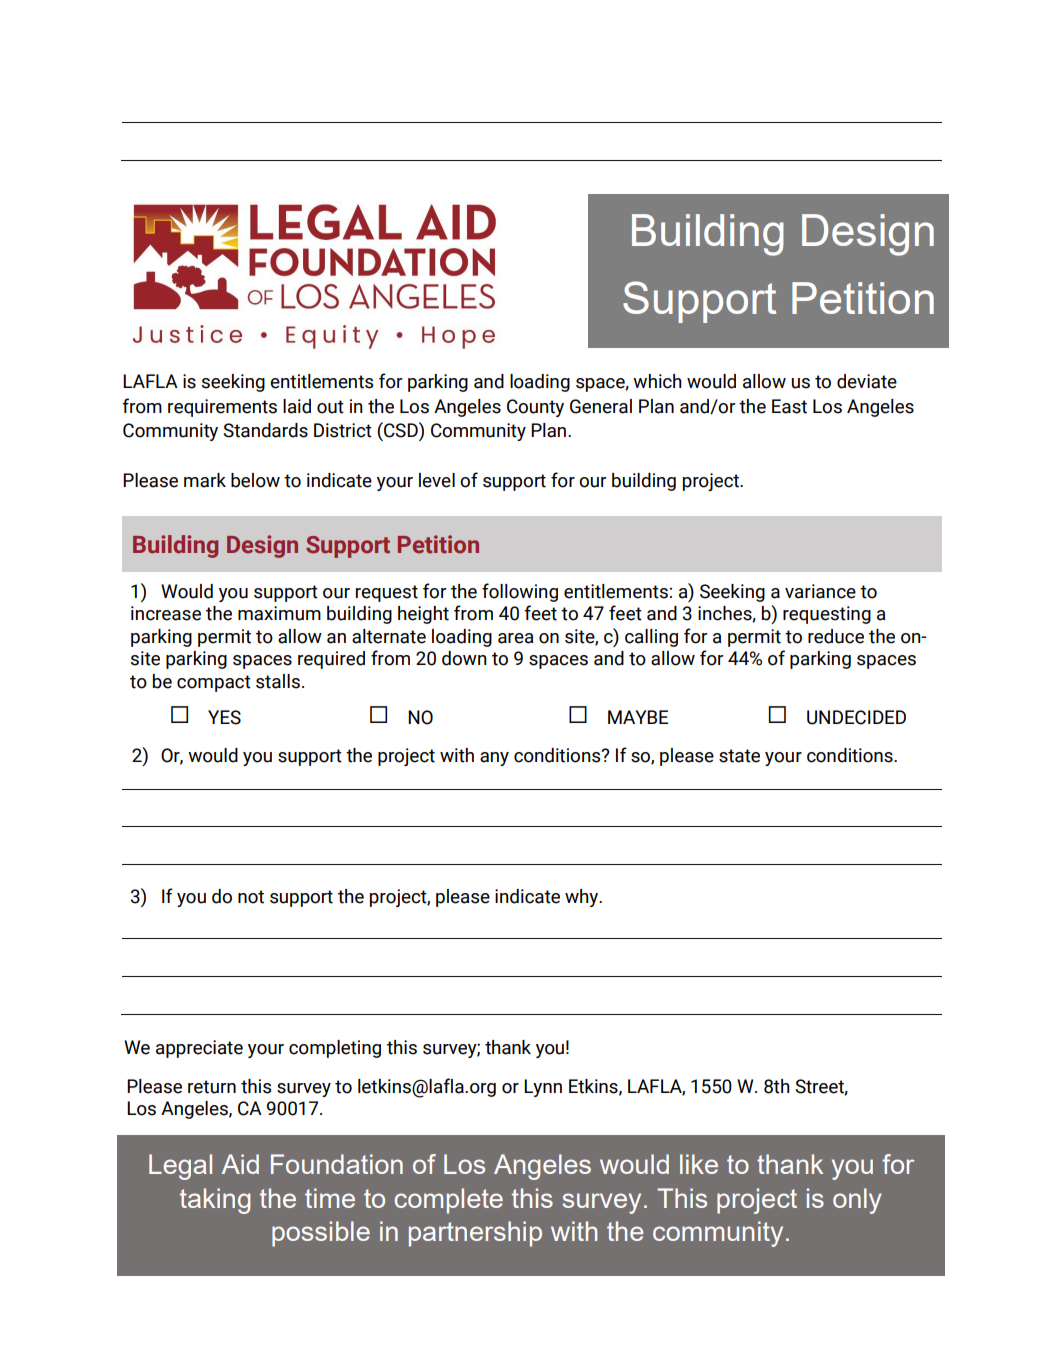  Describe the element at coordinates (222, 408) in the document. I see `requirements` at that location.
